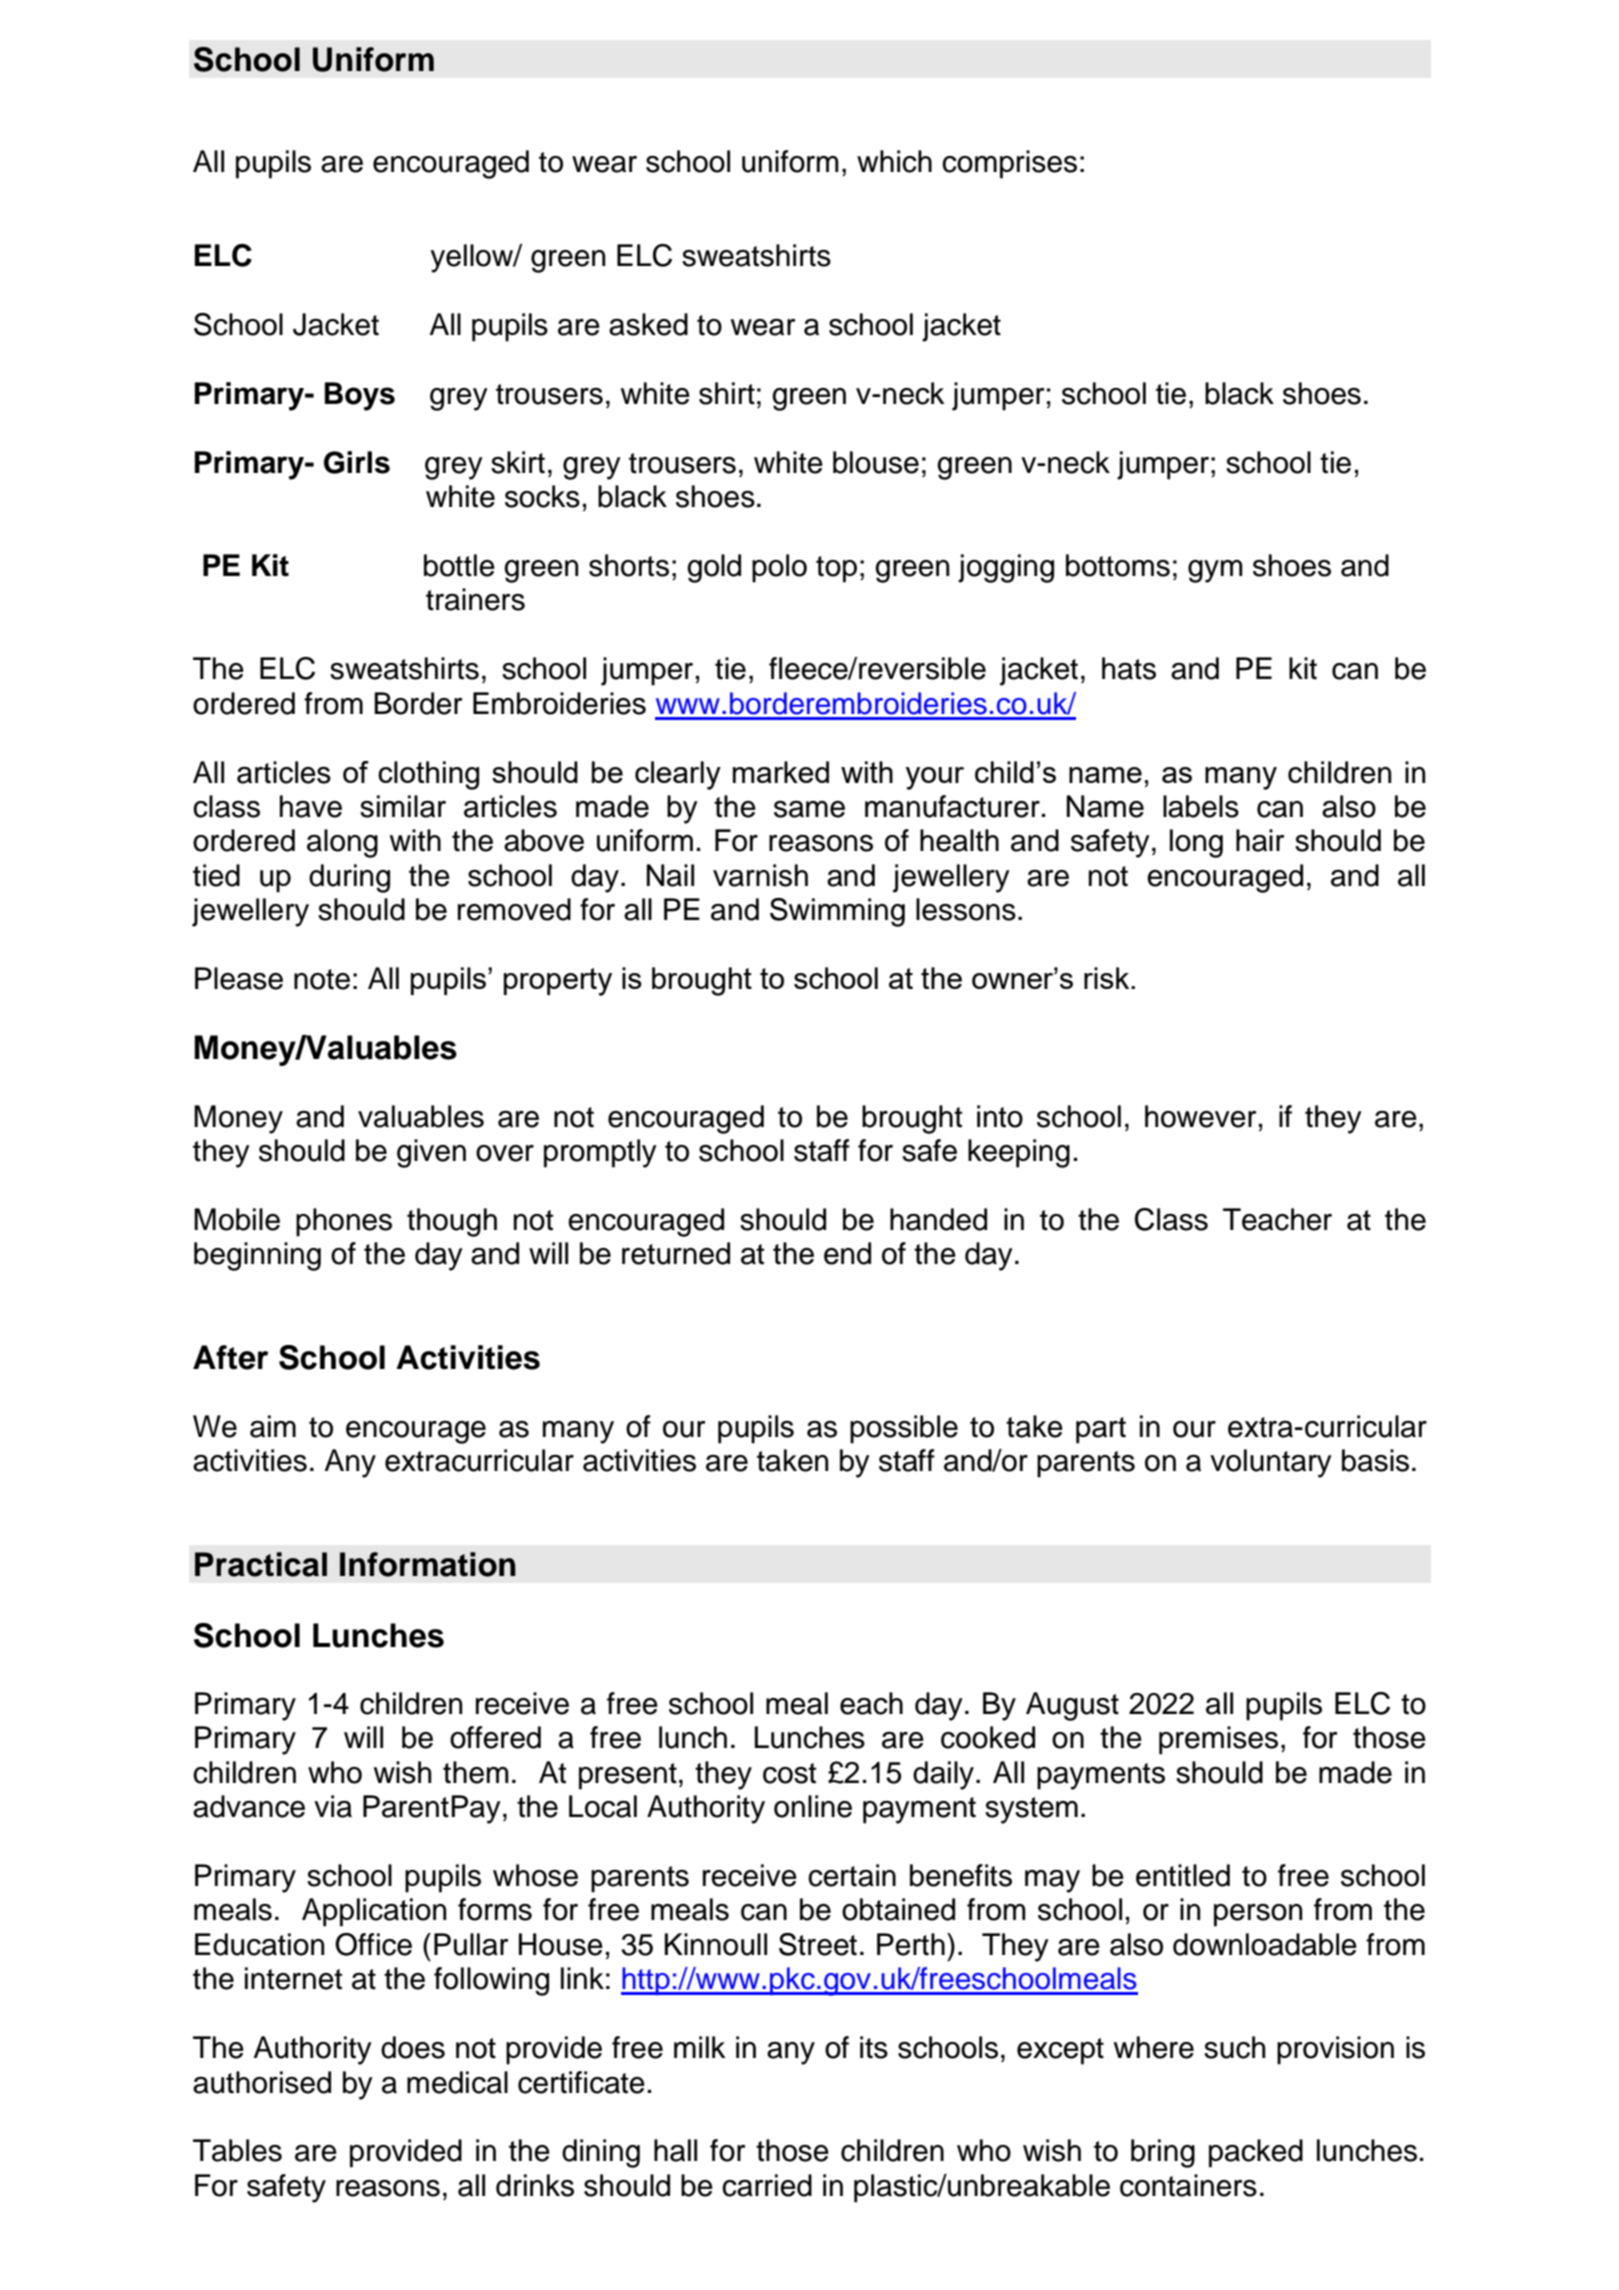 The image size is (1619, 2290). I want to click on asked, so click(648, 324).
